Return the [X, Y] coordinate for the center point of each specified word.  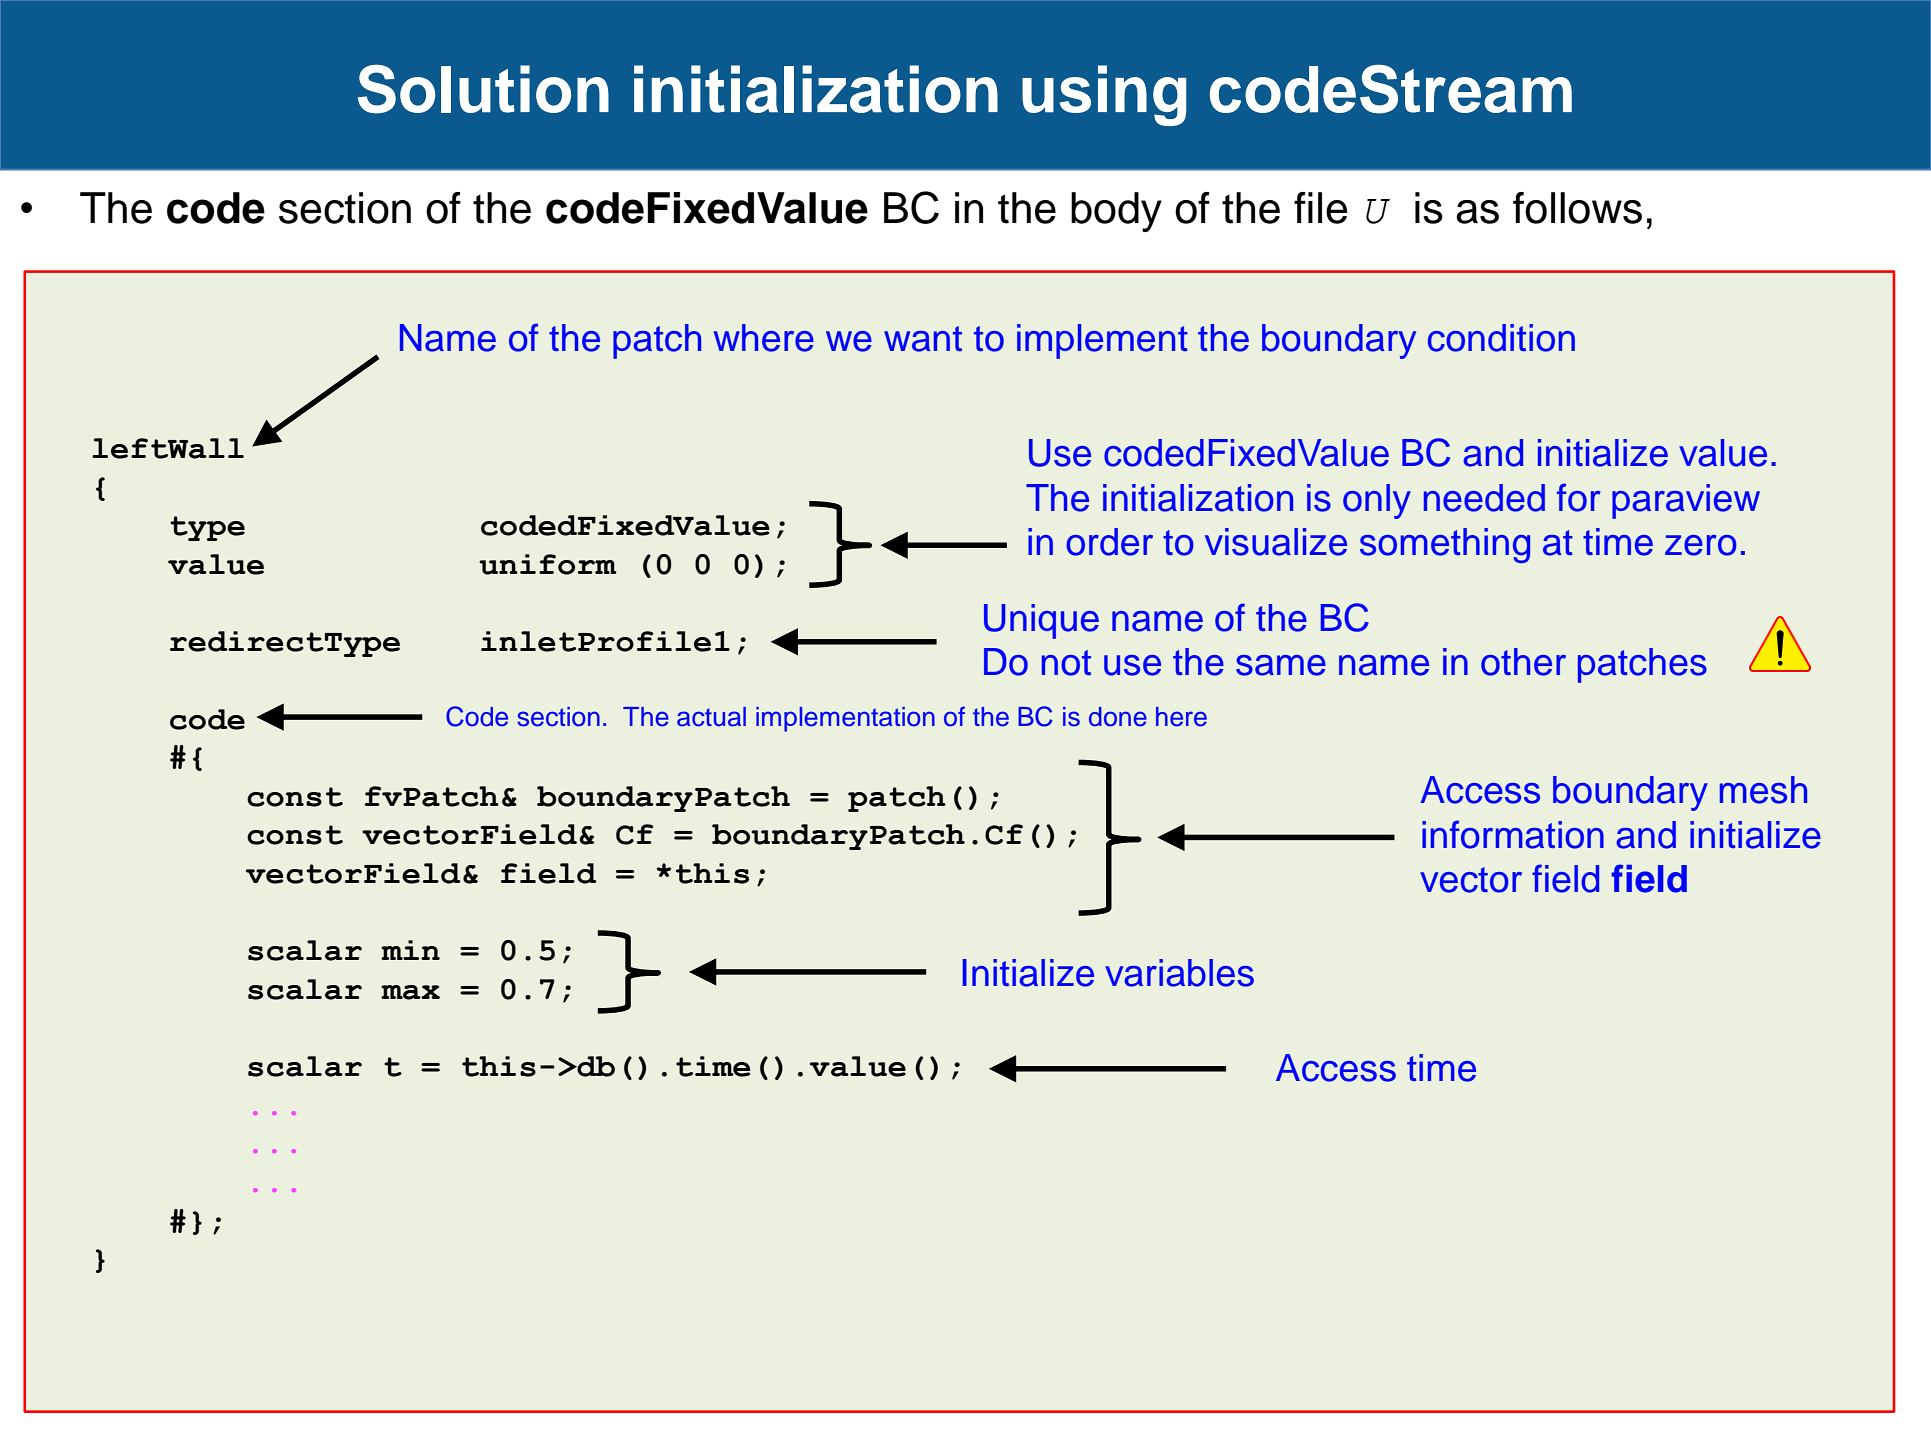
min [410, 950]
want [923, 339]
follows [1577, 208]
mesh [1763, 790]
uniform [548, 564]
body [1116, 212]
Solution [483, 89]
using [1104, 95]
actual [711, 717]
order [1109, 542]
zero [1701, 545]
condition [1501, 338]
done [1118, 717]
